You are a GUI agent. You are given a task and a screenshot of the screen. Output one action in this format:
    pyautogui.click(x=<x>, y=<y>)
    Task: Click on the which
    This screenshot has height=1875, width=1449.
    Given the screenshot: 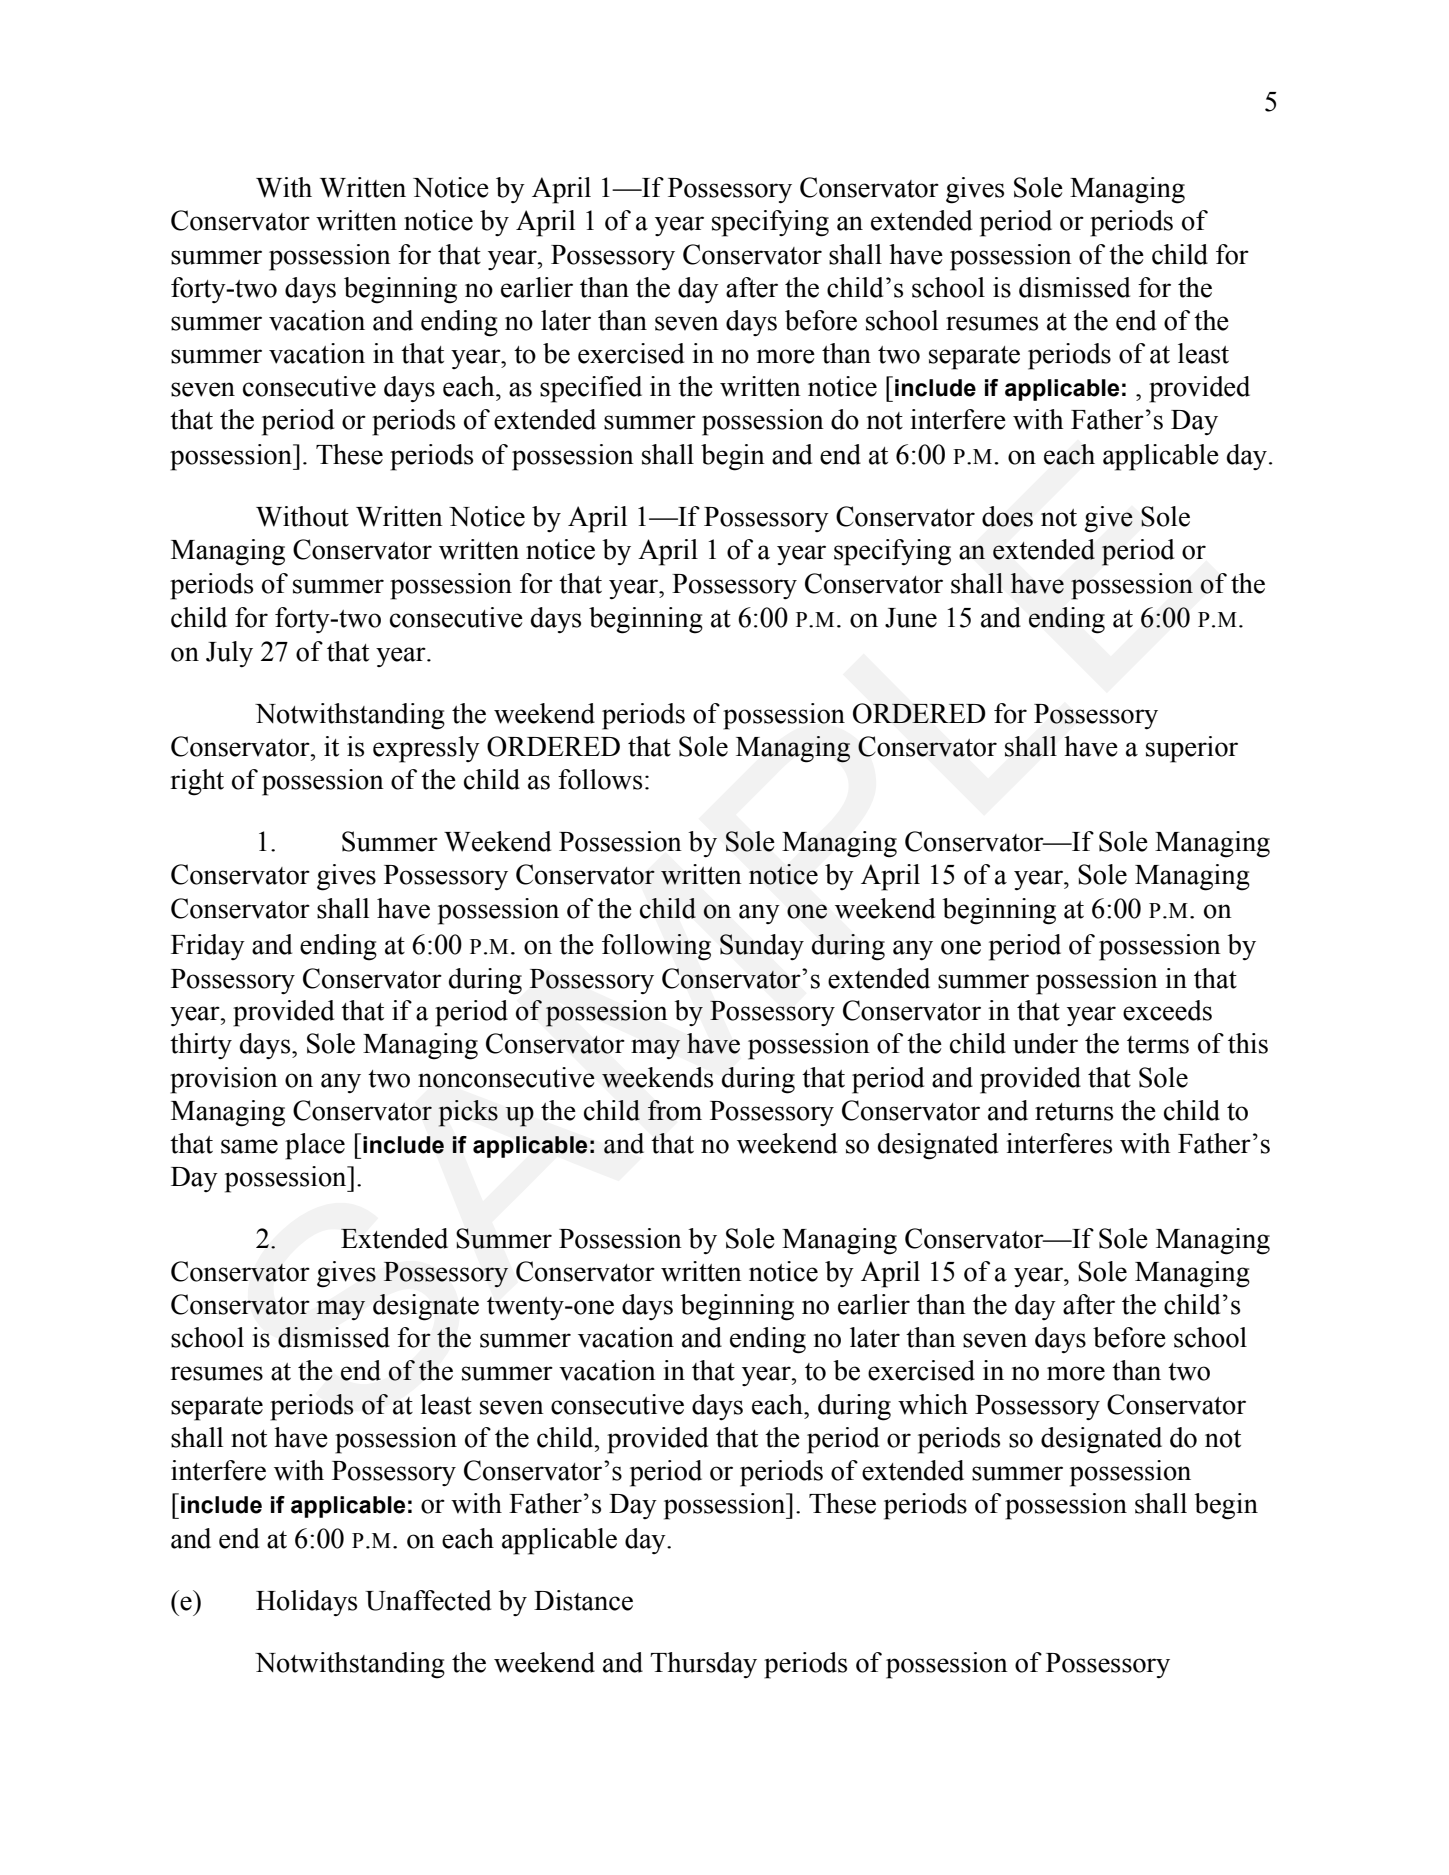 What is the action you would take?
    pyautogui.click(x=933, y=1404)
